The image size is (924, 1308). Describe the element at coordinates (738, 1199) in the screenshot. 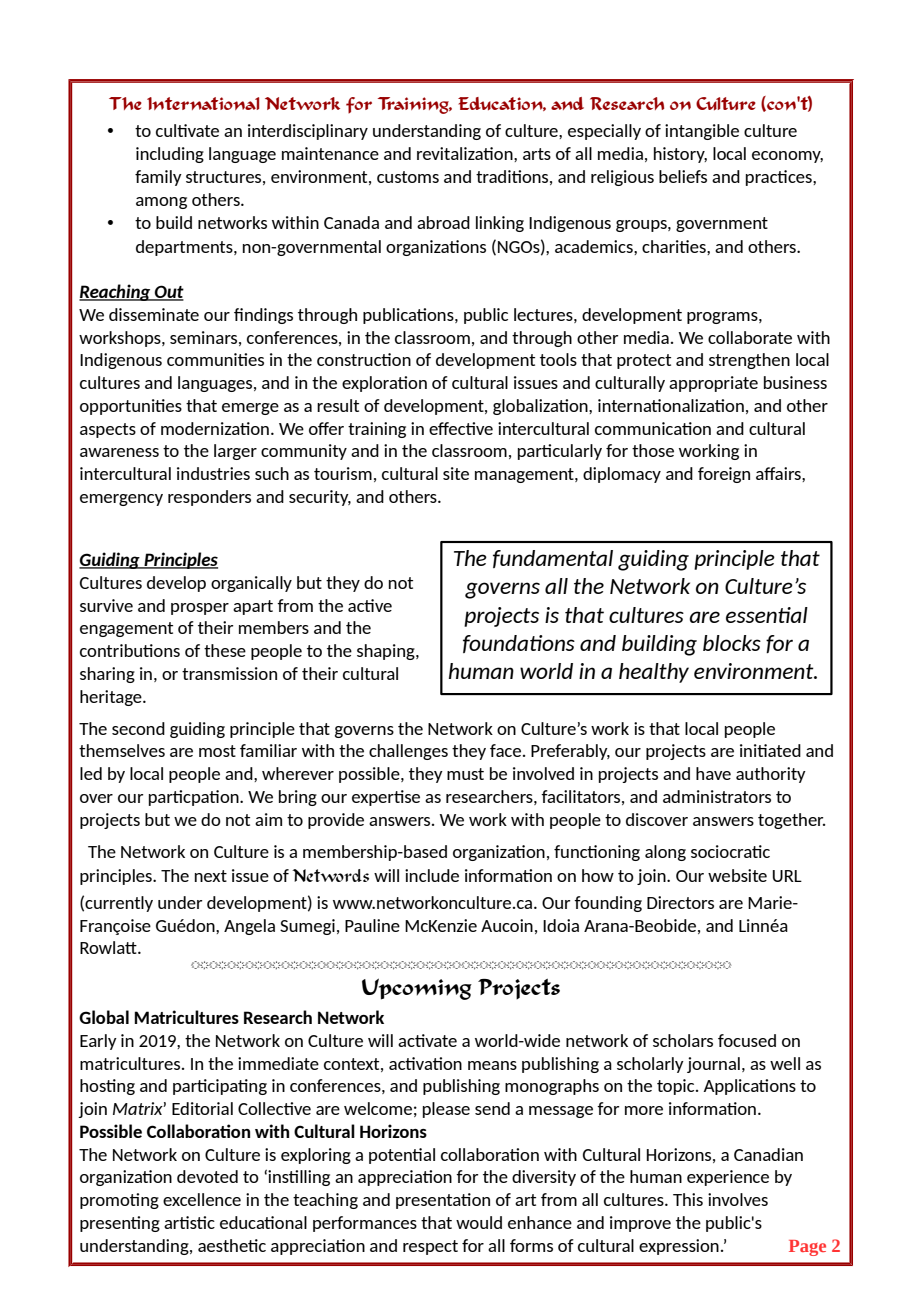

I see `involves` at that location.
